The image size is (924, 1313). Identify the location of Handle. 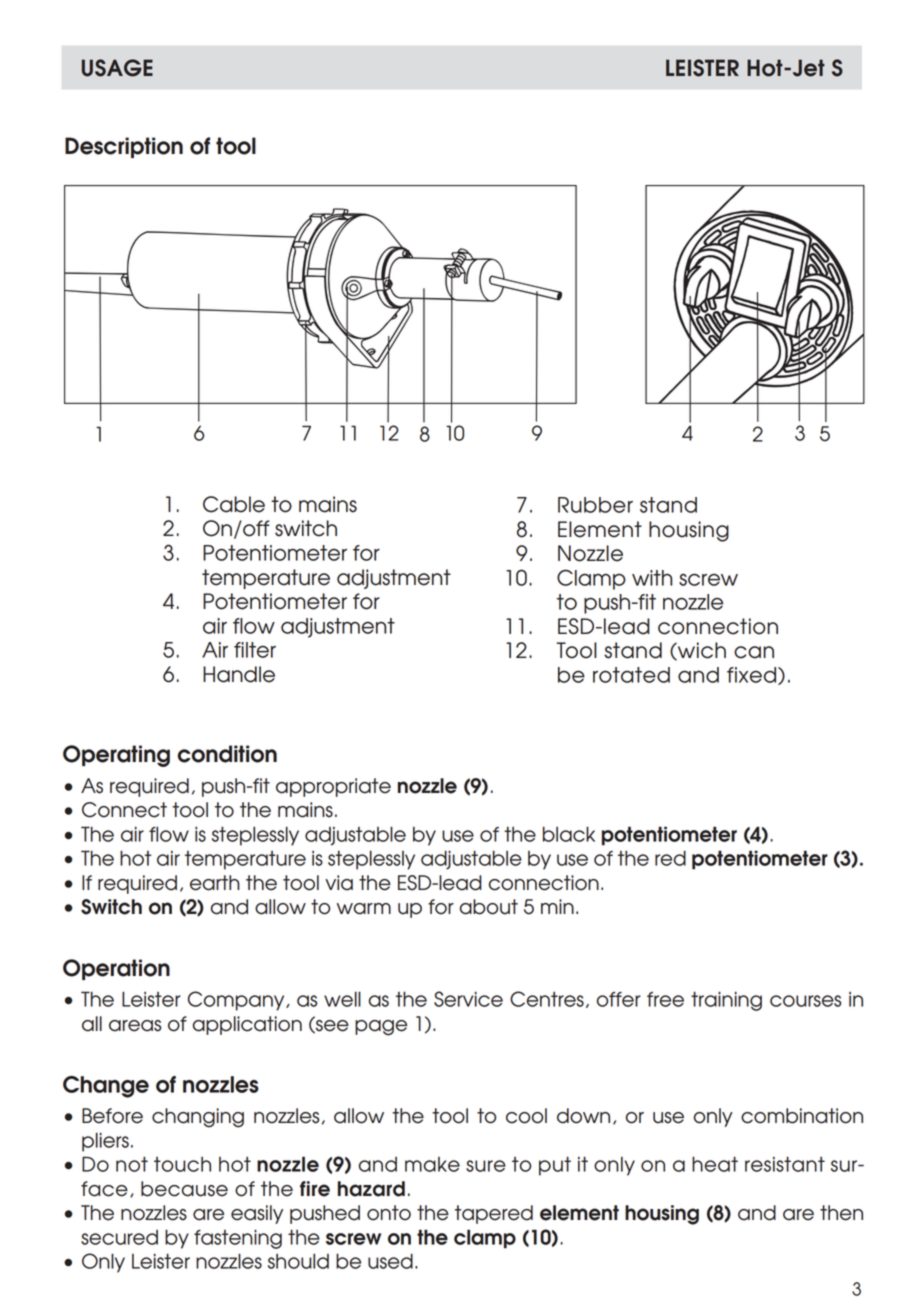
(239, 674).
